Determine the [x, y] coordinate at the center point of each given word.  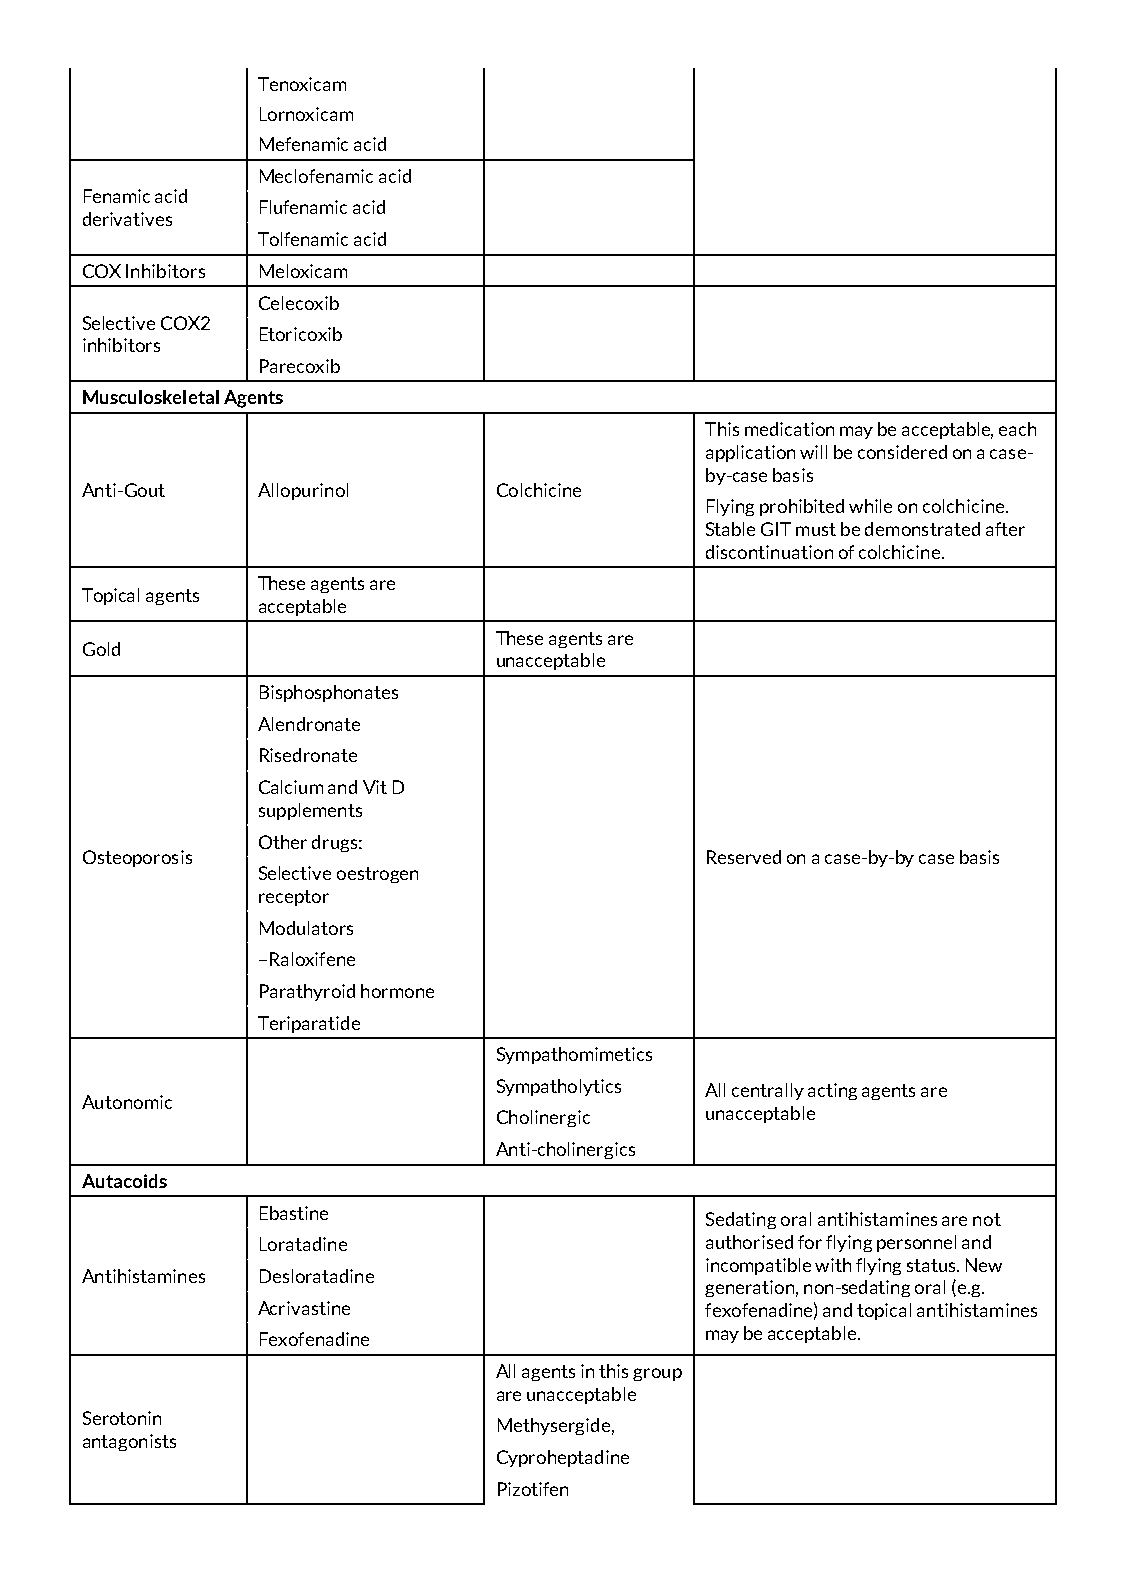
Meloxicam [303, 271]
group [657, 1374]
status [933, 1265]
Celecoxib [299, 303]
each [1017, 429]
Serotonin [122, 1418]
